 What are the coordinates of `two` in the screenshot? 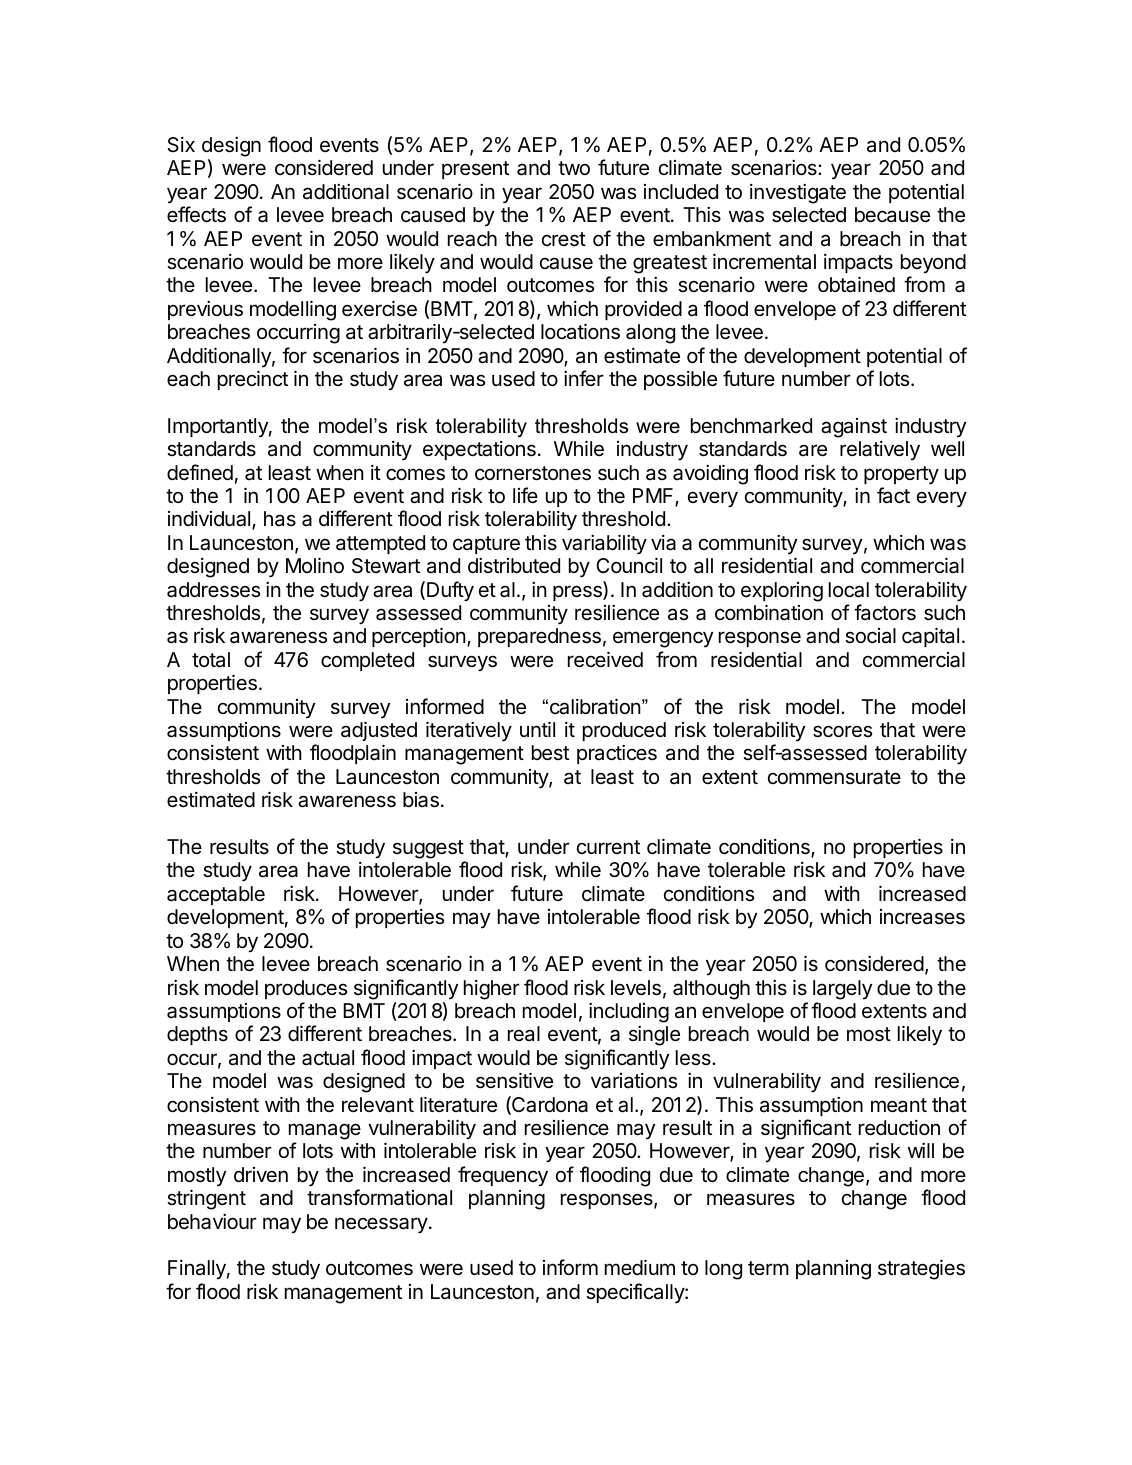 It's located at (574, 168).
